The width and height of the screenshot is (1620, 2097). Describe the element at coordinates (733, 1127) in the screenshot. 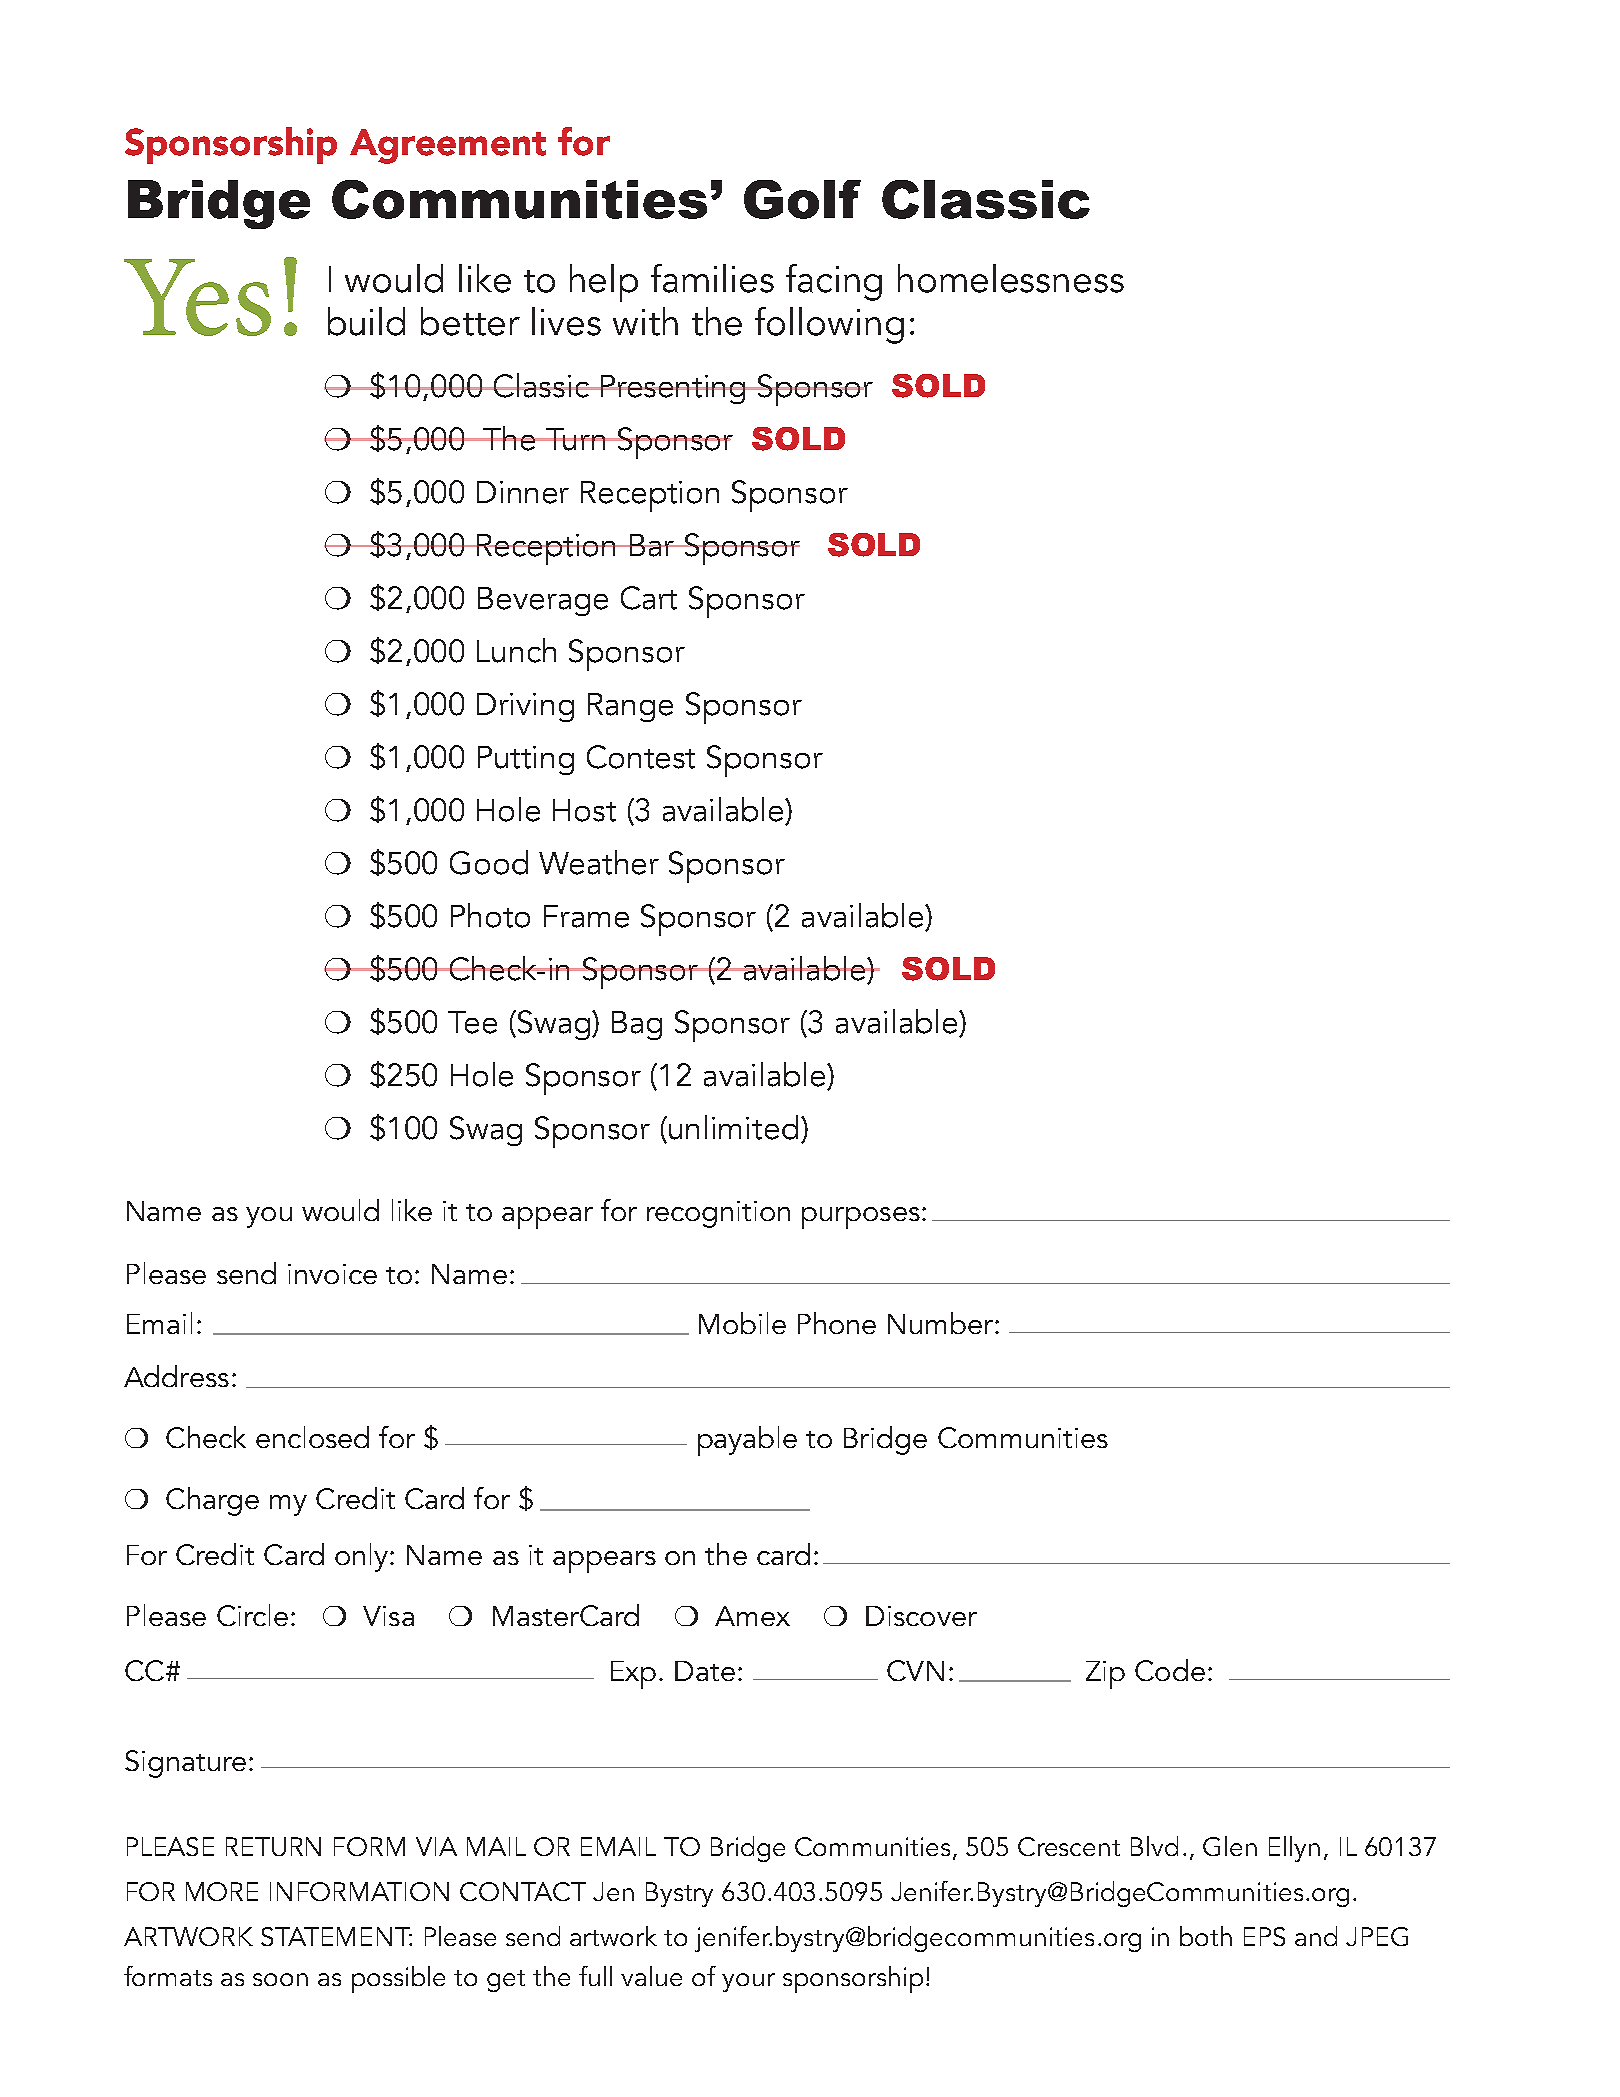

I see `unlimited` at that location.
